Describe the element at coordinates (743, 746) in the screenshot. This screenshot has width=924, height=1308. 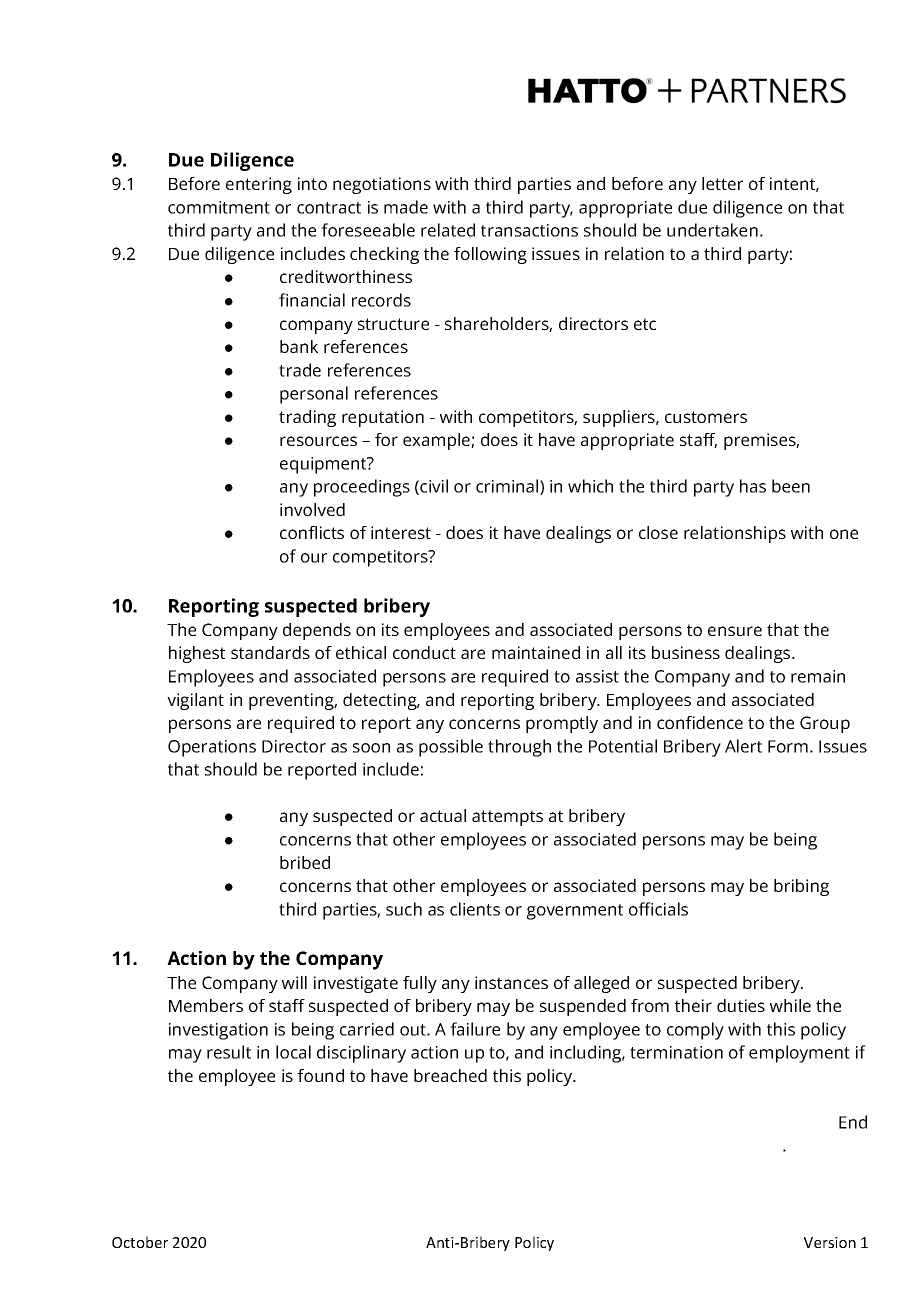
I see `Alert` at that location.
